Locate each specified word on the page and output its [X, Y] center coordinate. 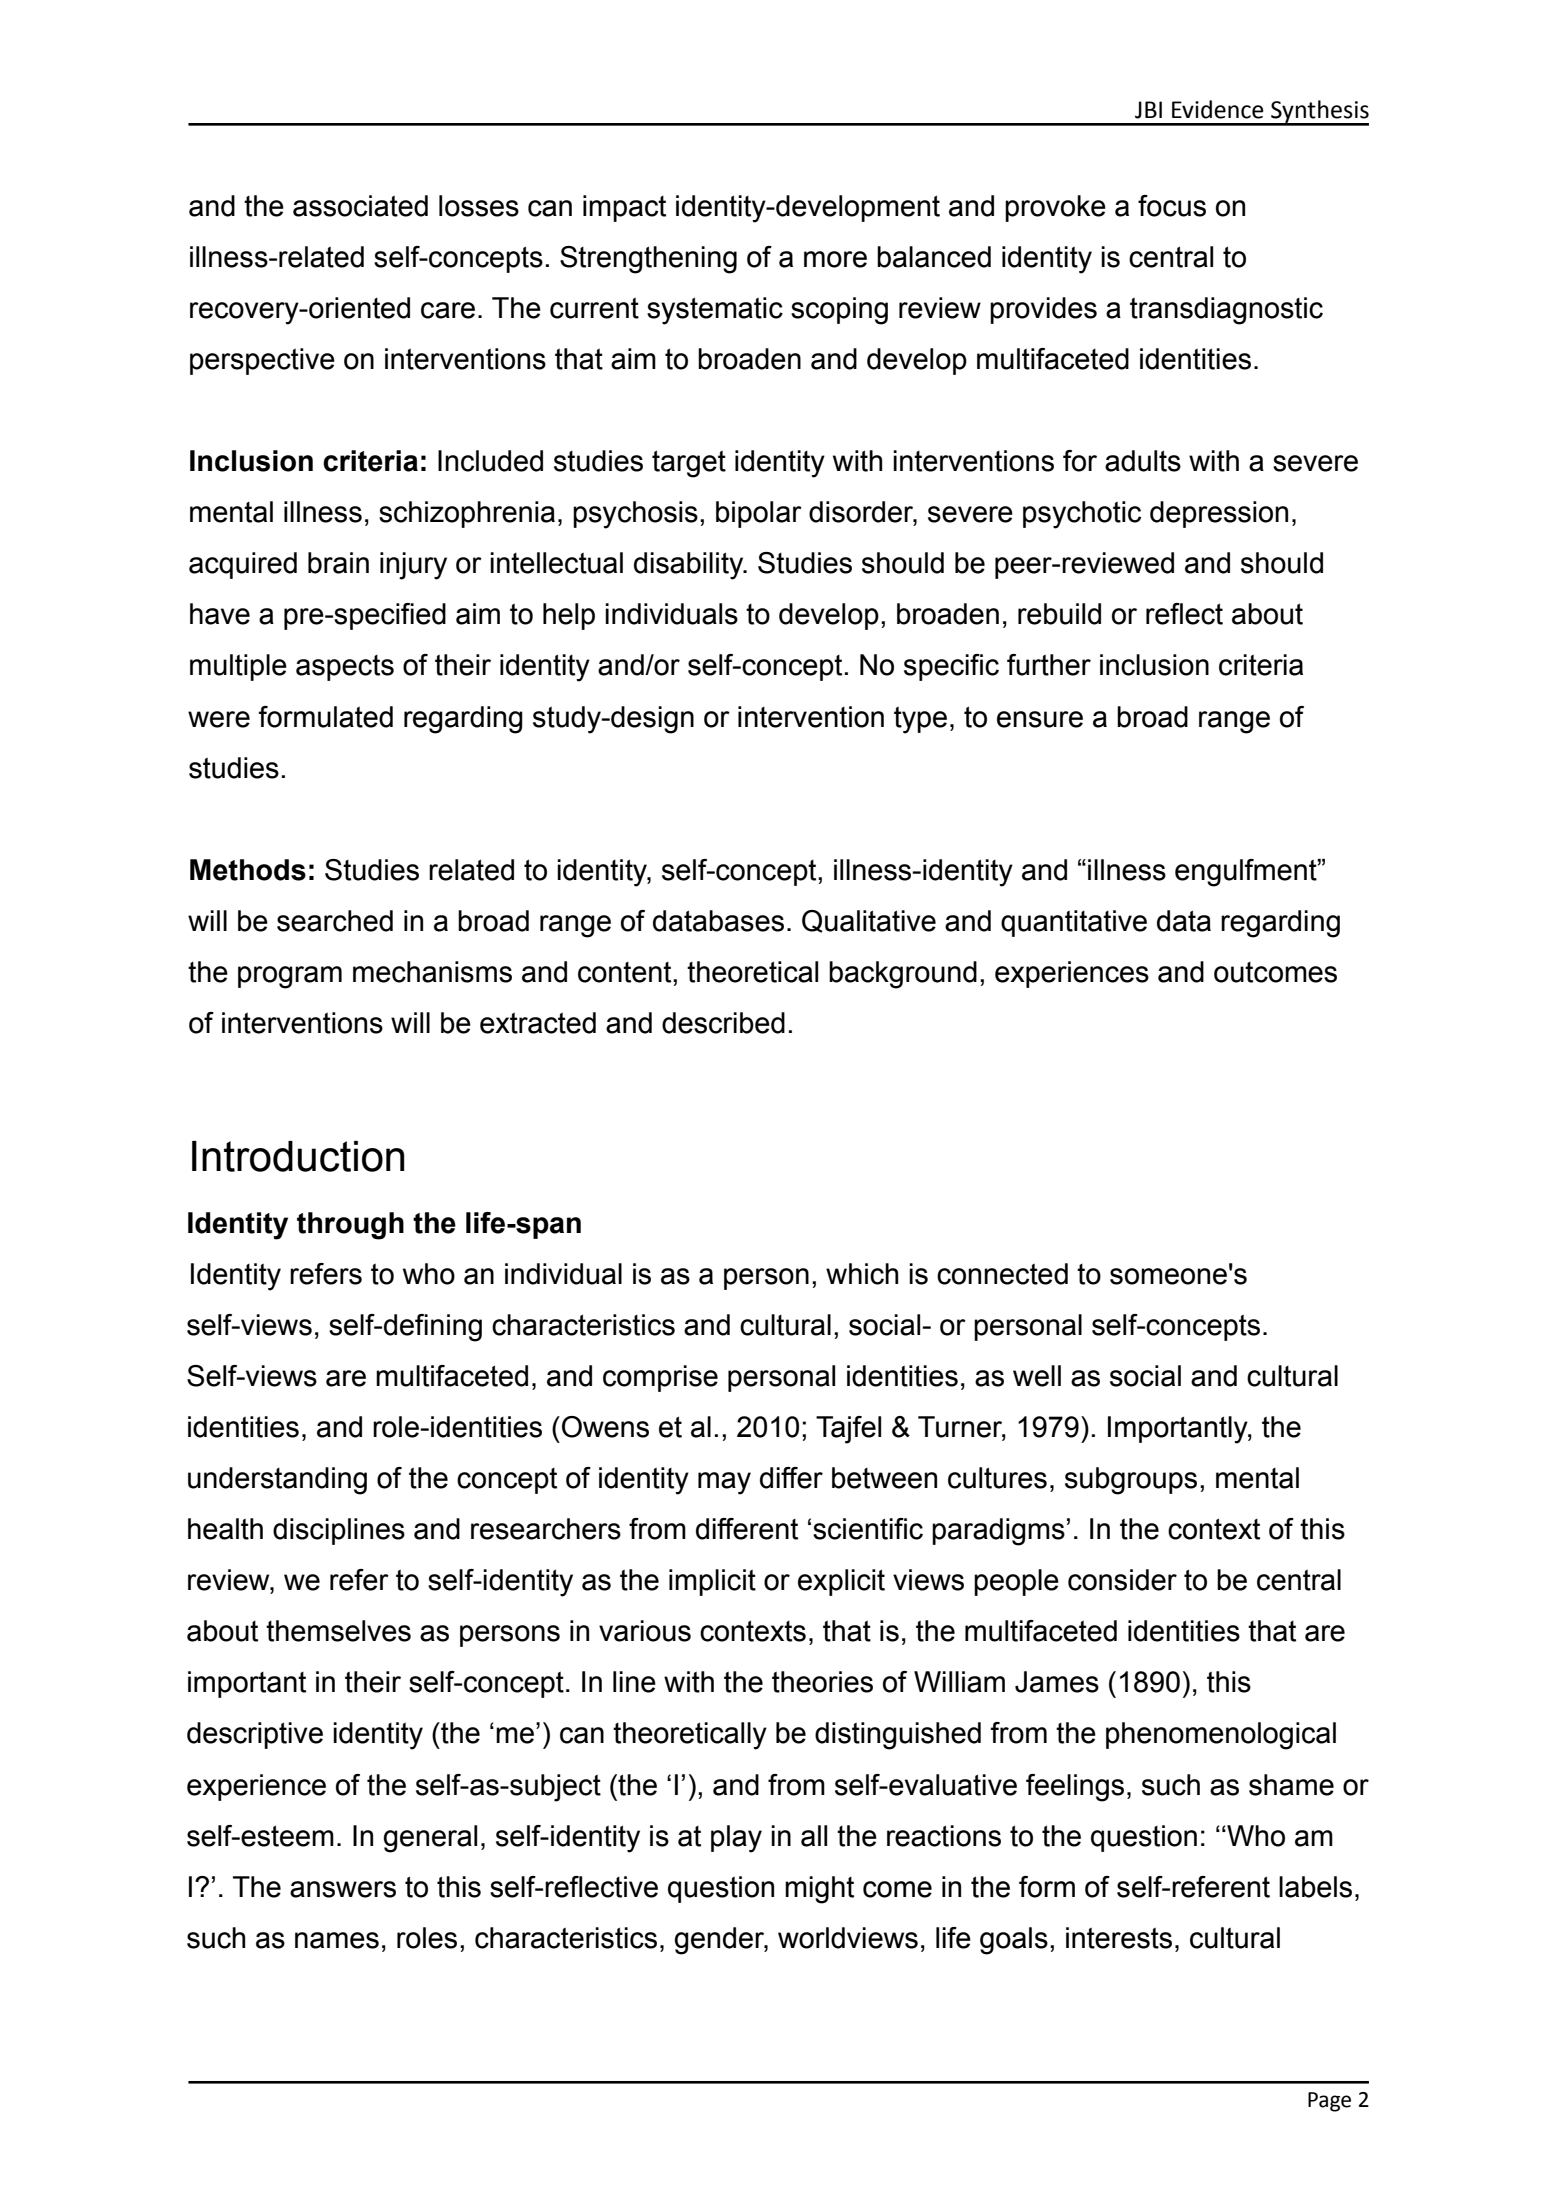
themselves [338, 1631]
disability [690, 566]
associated [360, 206]
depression [1219, 514]
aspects [345, 668]
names [337, 1940]
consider [1122, 1580]
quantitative [1074, 923]
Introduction [298, 1156]
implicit [712, 1582]
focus [1172, 206]
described [723, 1023]
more [835, 259]
